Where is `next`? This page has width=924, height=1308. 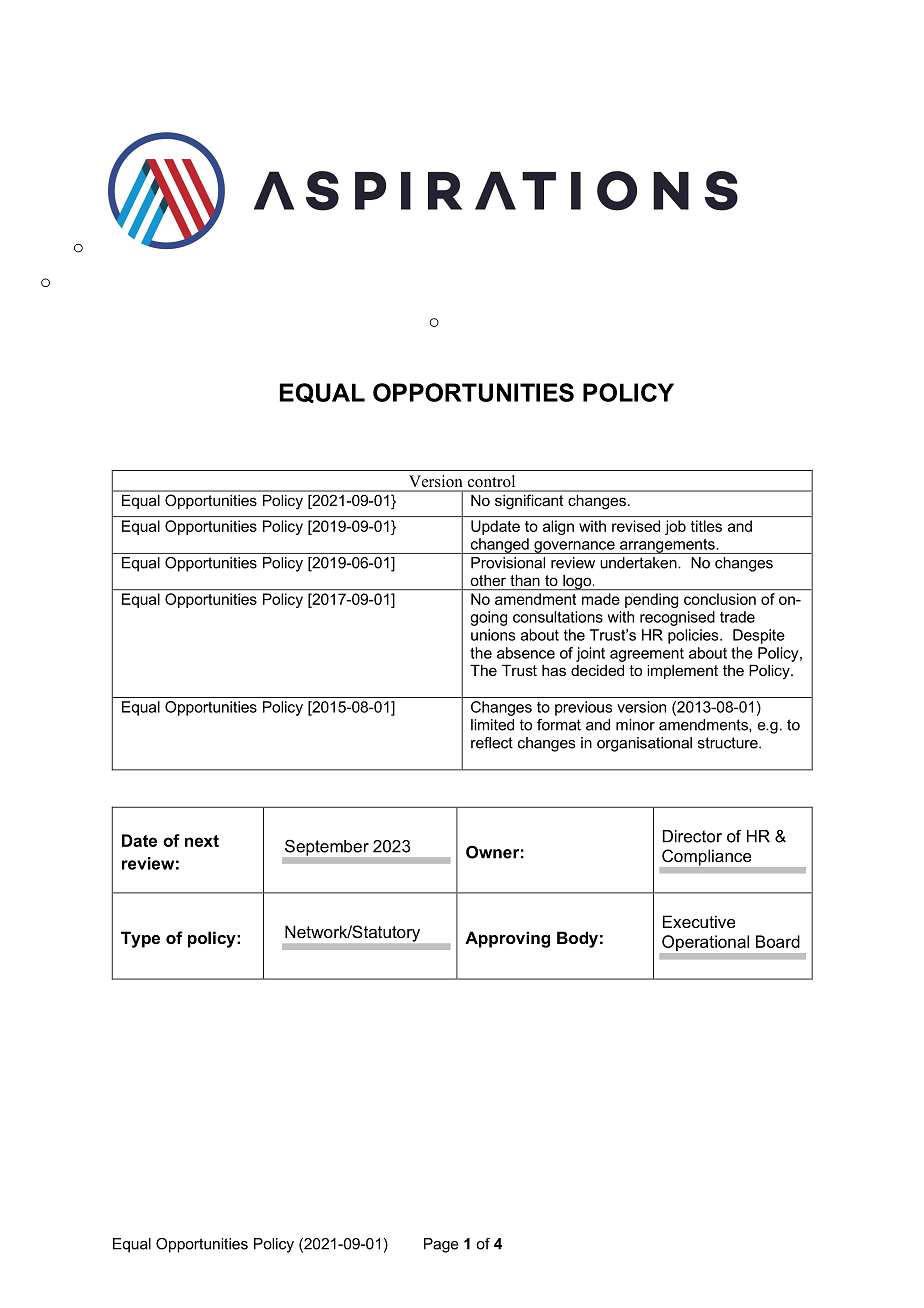
next is located at coordinates (202, 841).
